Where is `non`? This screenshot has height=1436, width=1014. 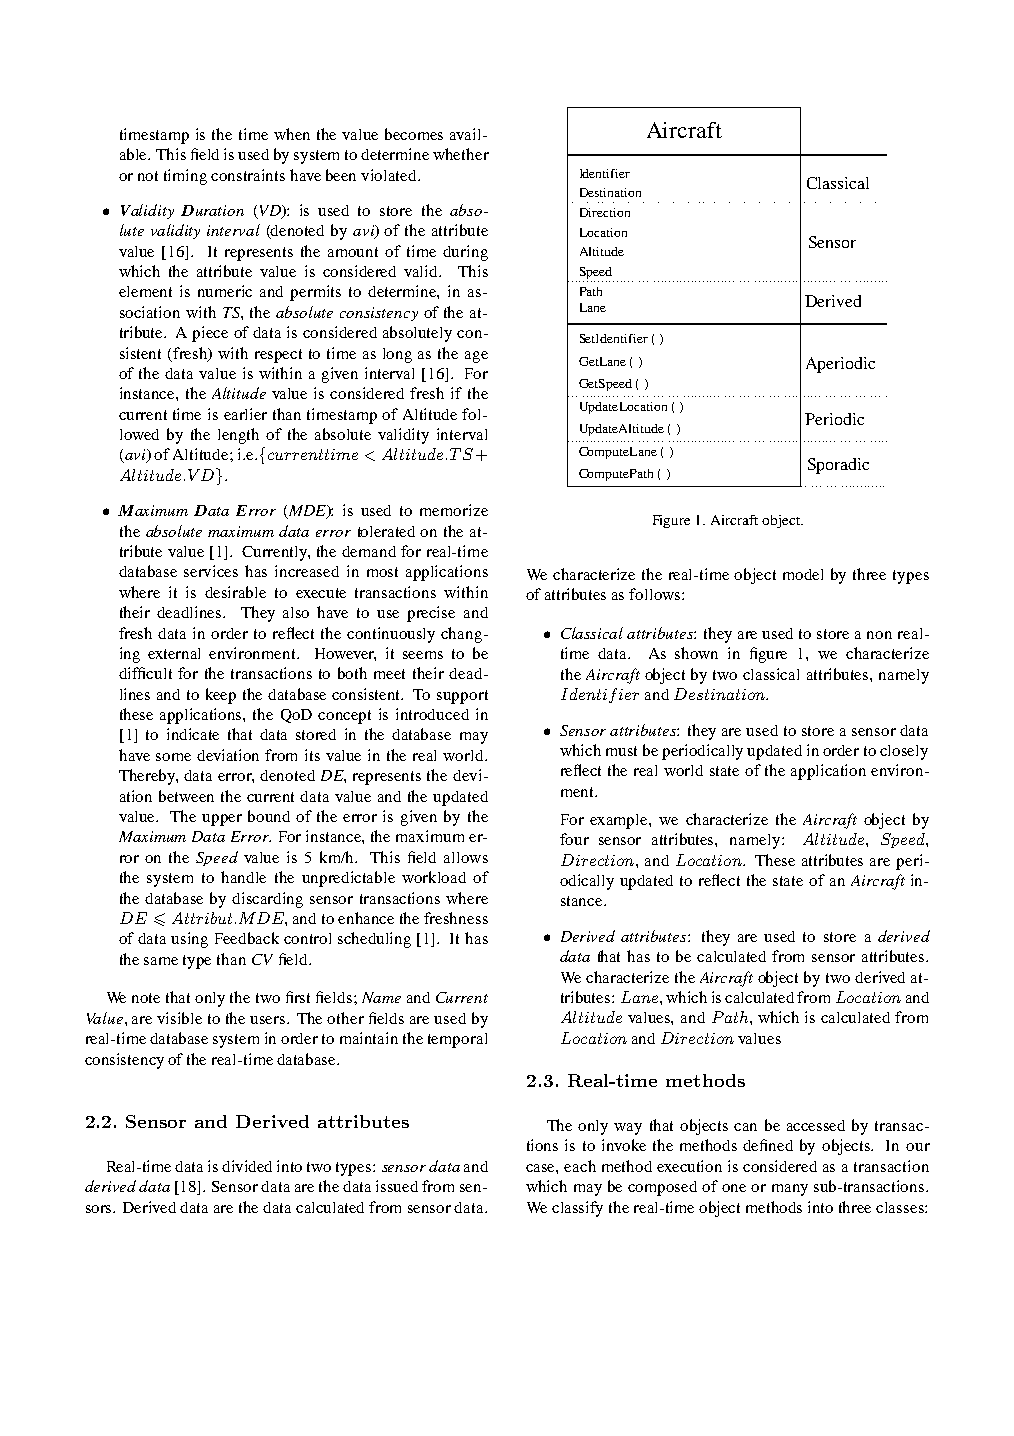 non is located at coordinates (879, 635).
